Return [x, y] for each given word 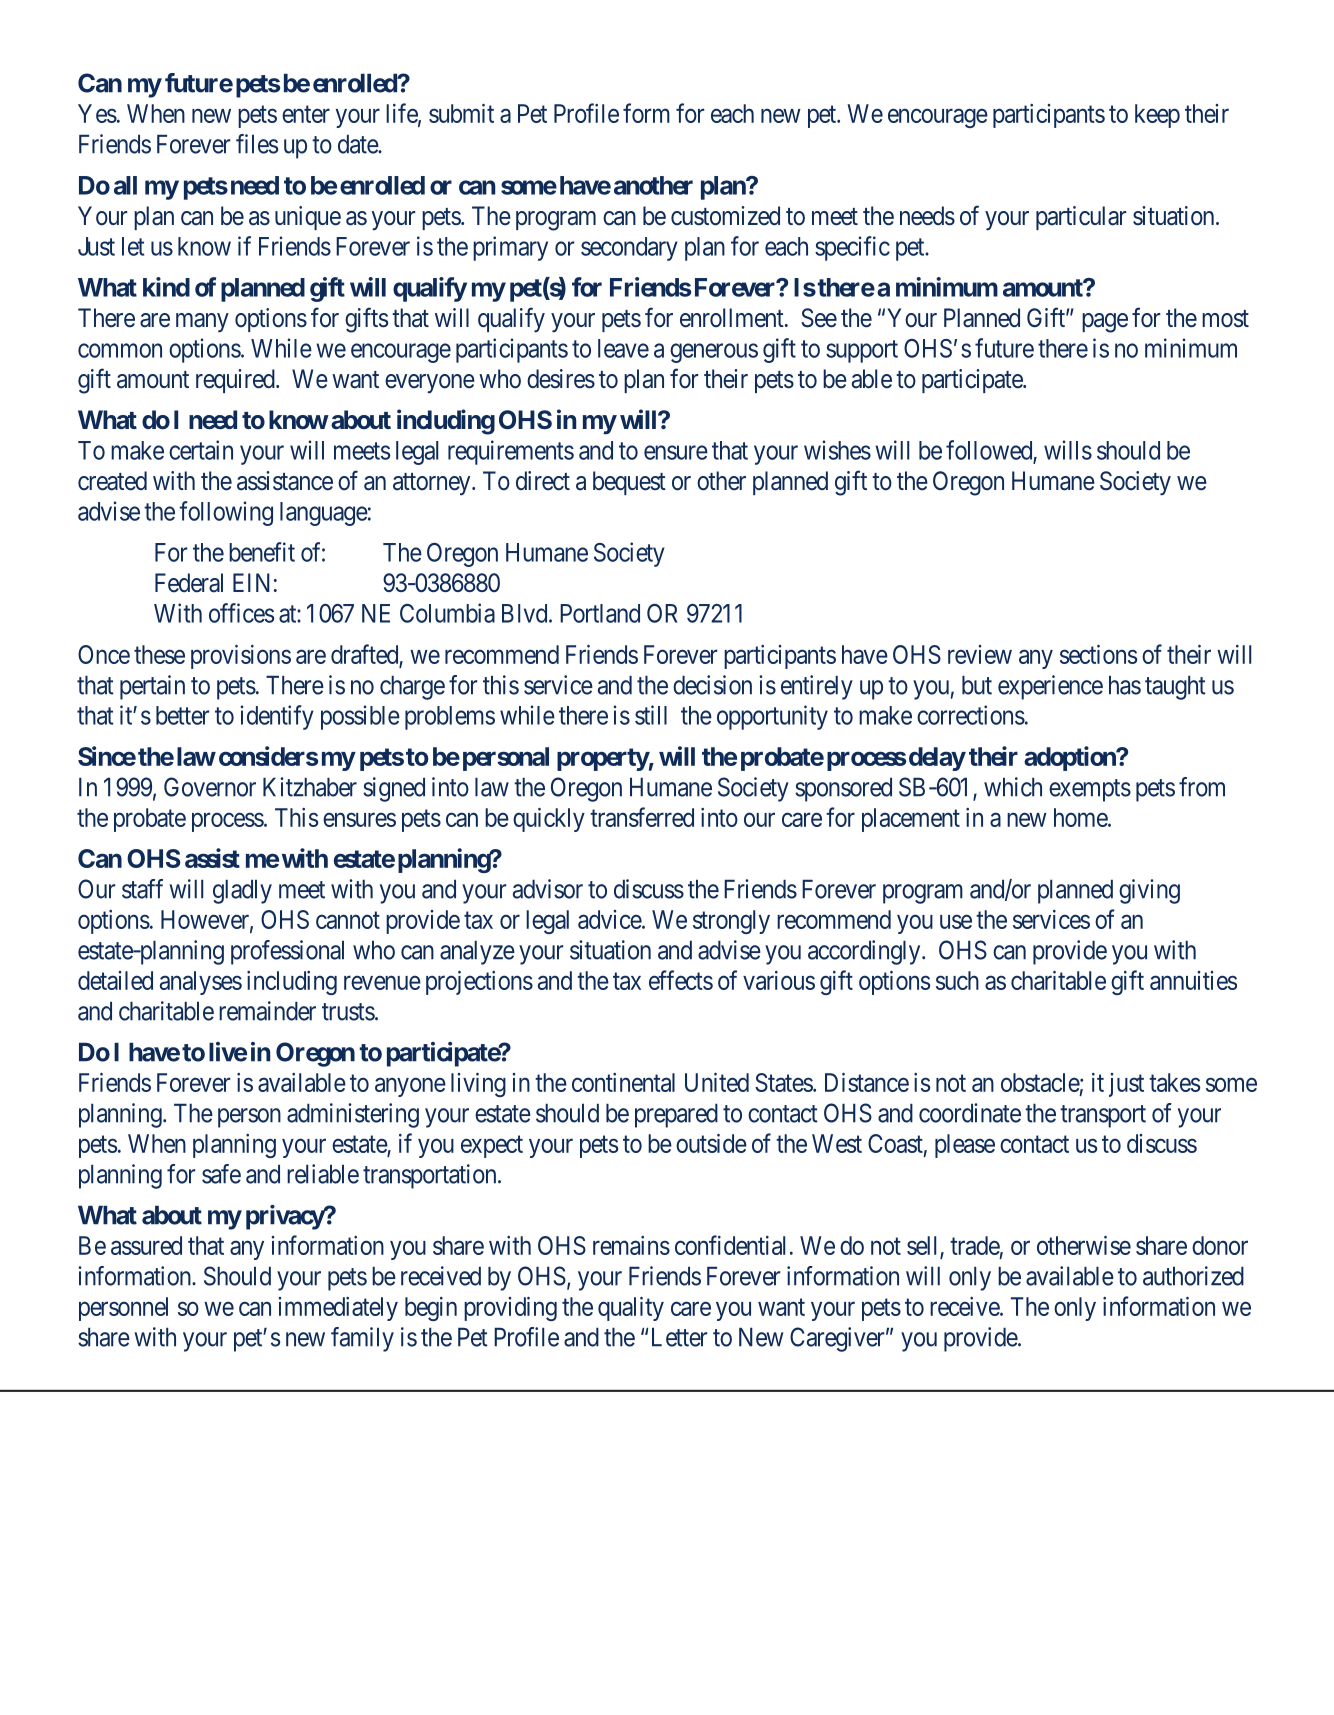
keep [1157, 116]
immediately [338, 1309]
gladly [242, 892]
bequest [629, 483]
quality [631, 1309]
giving [1149, 891]
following [226, 513]
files [257, 144]
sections [1098, 654]
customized [725, 216]
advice [610, 919]
